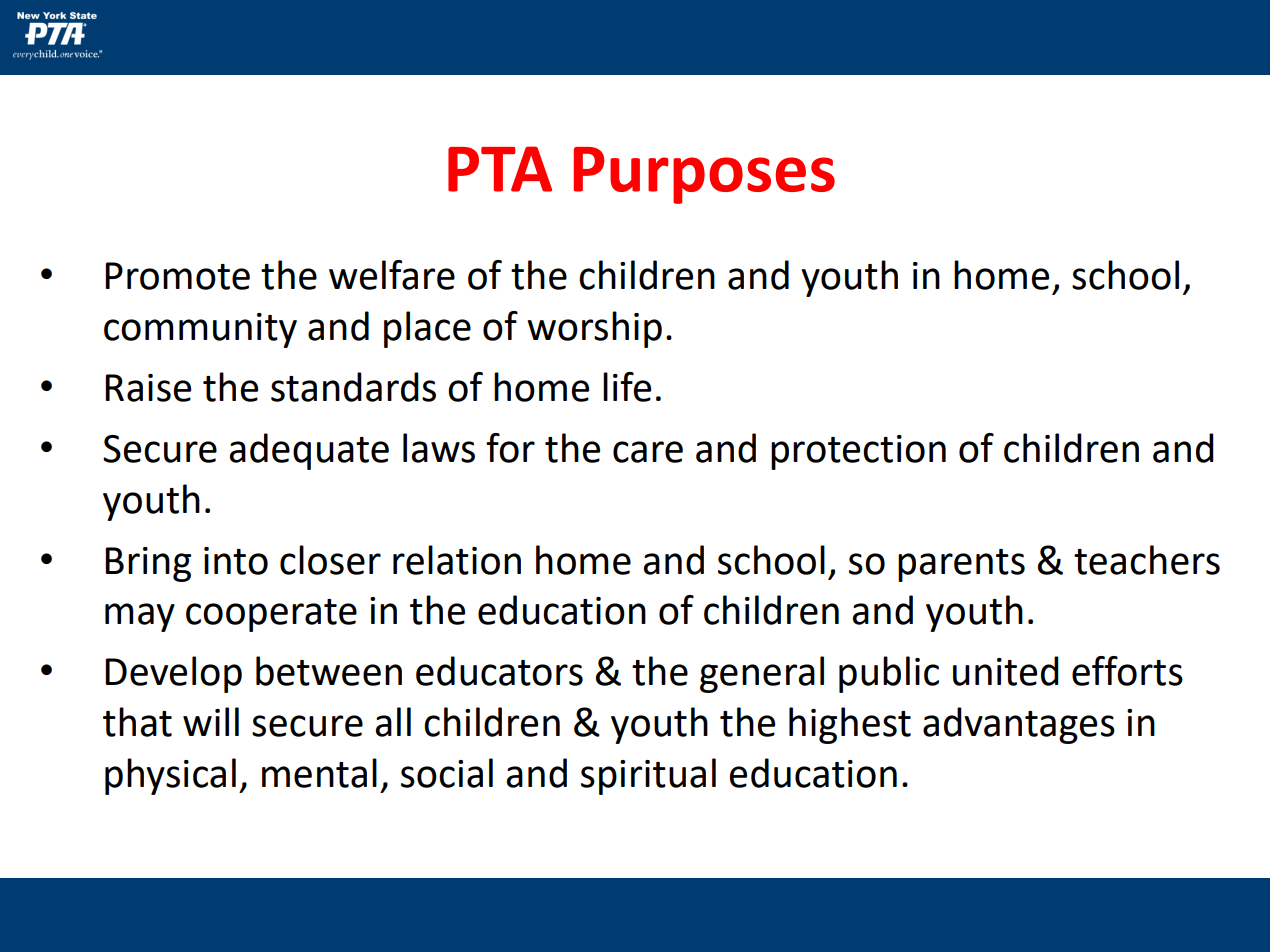 The image size is (1270, 952). I want to click on PTA, so click(500, 169).
